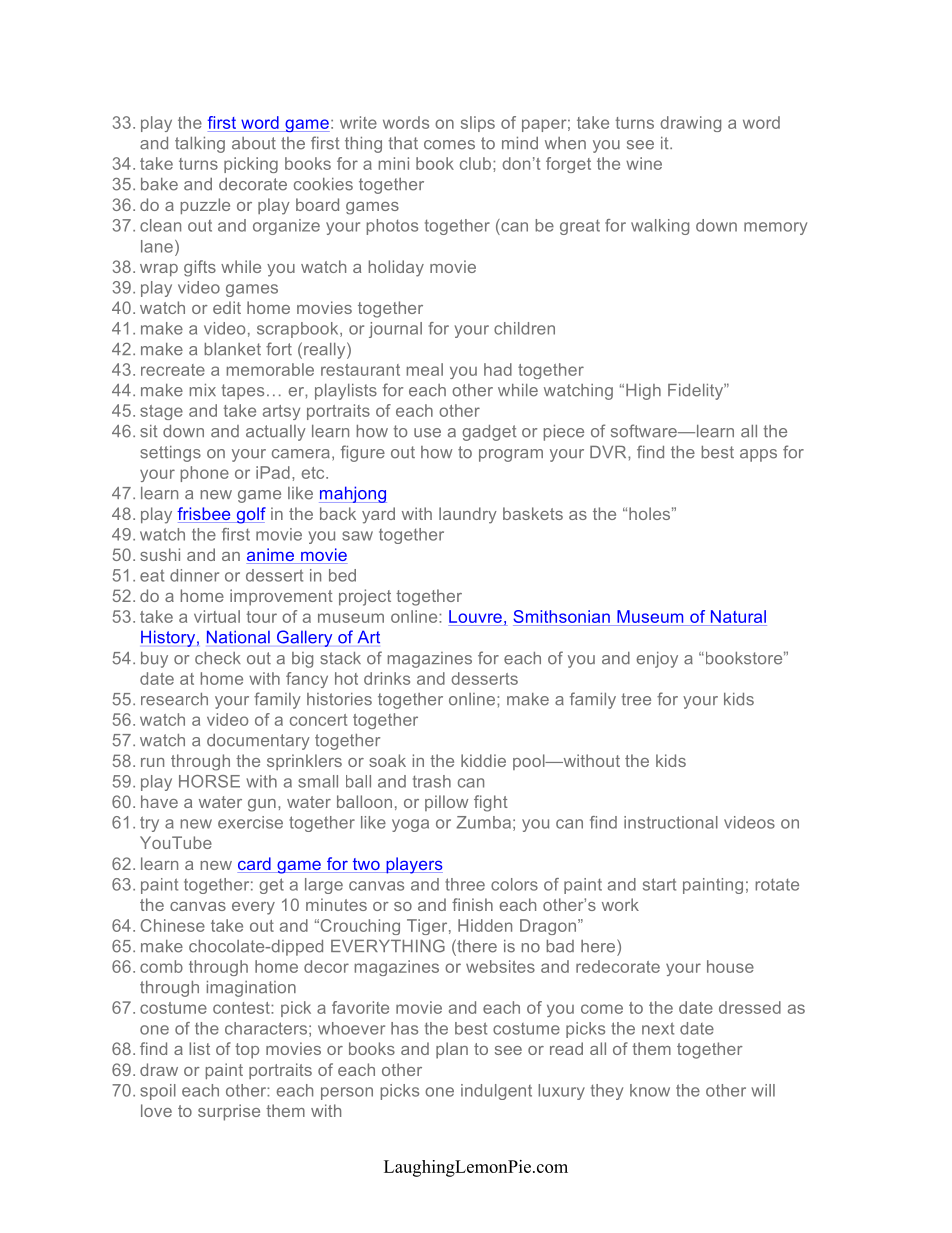 Image resolution: width=952 pixels, height=1233 pixels. I want to click on kiddie, so click(483, 760).
